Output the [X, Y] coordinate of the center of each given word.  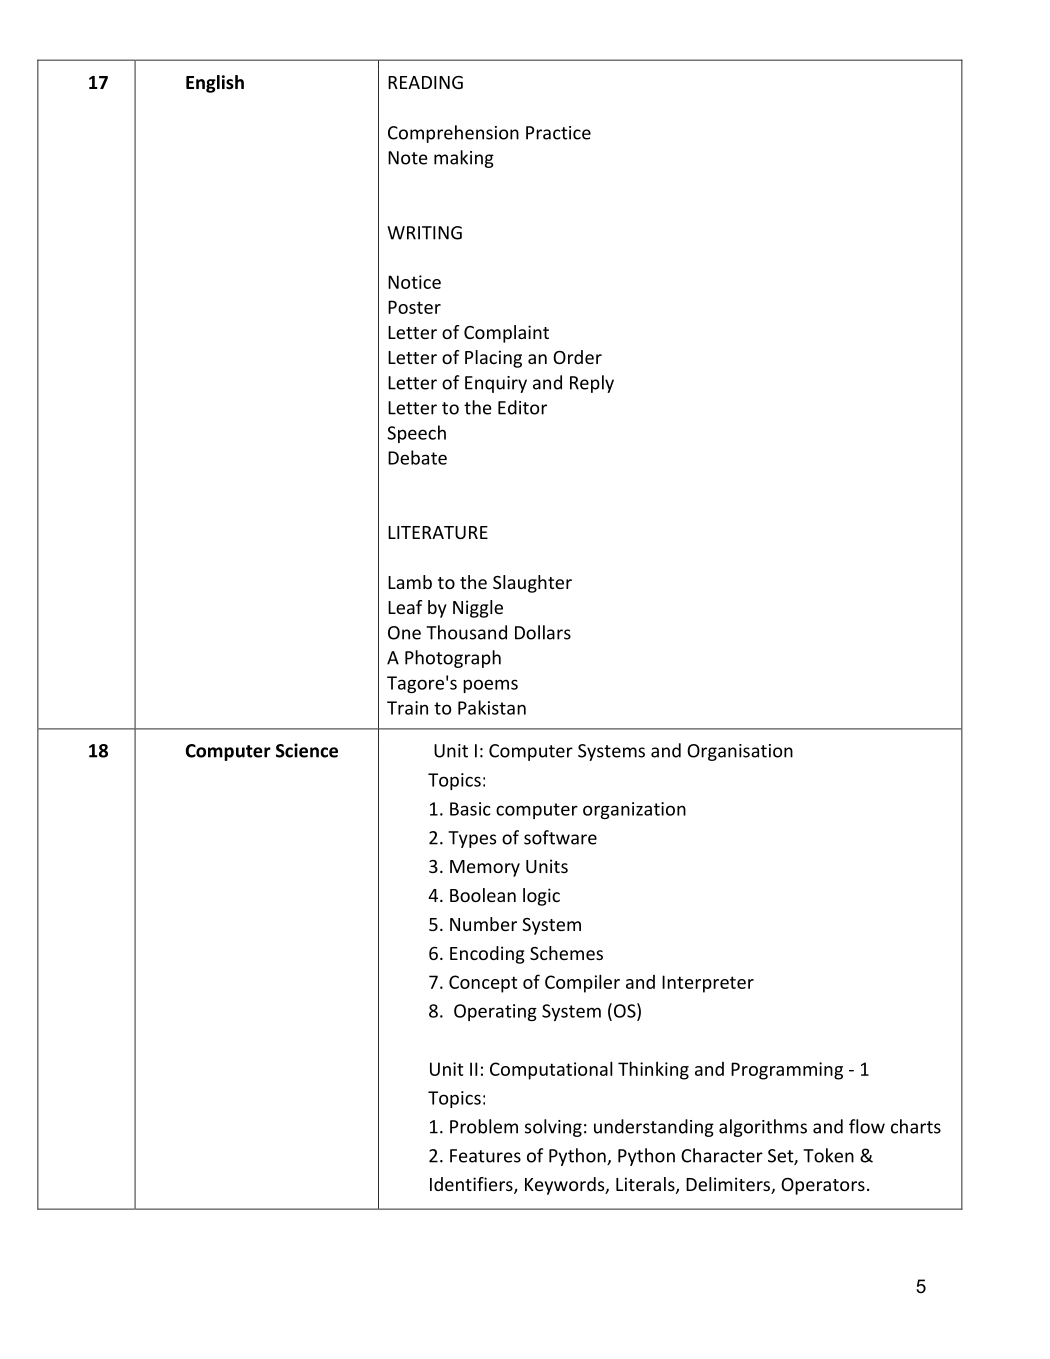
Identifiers [472, 1185]
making [464, 159]
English [215, 84]
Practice [558, 133]
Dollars [543, 632]
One [404, 633]
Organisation [740, 752]
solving [553, 1128]
